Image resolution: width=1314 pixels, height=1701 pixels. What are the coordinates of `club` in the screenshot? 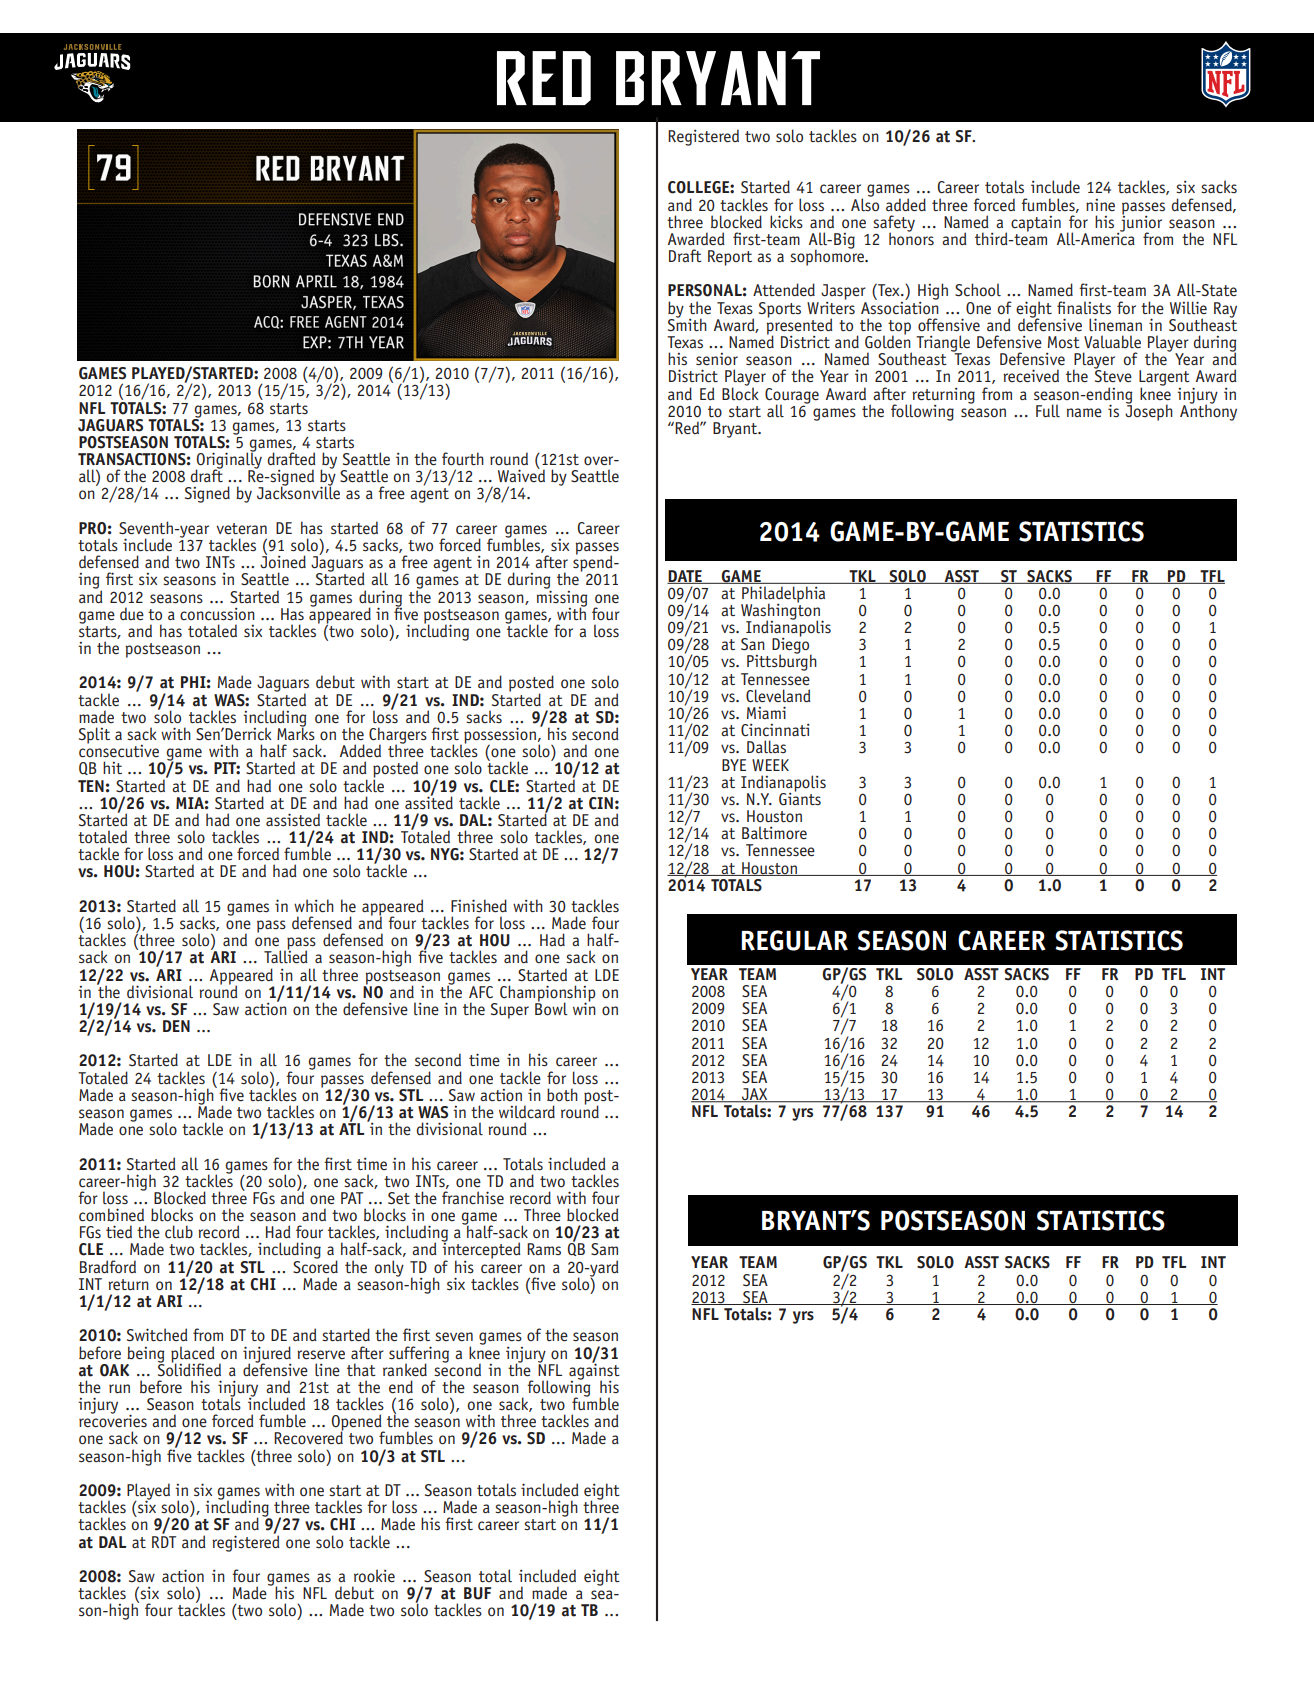 It's located at (179, 1232).
